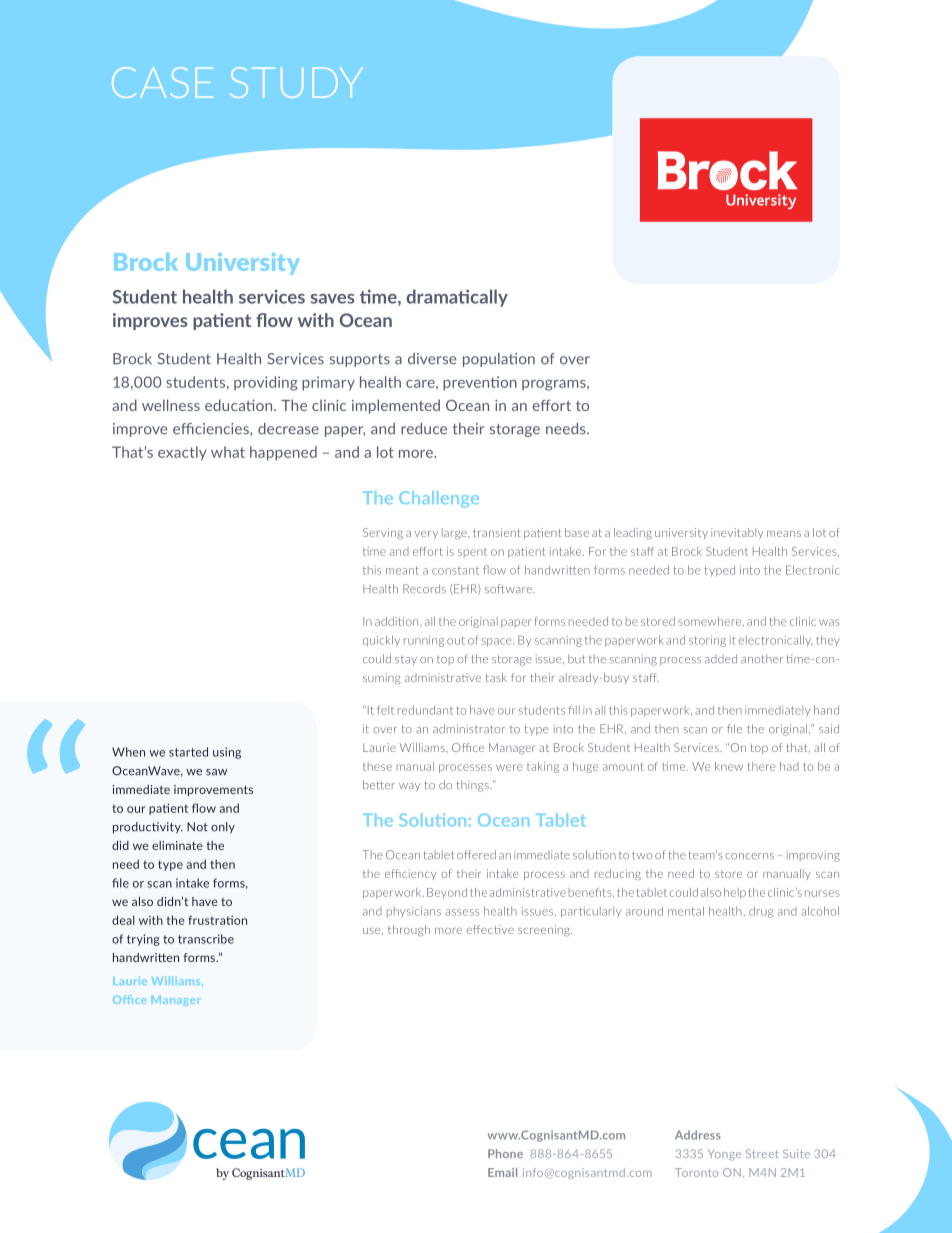 The height and width of the document is (1233, 952). What do you see at coordinates (457, 298) in the document?
I see `dramatically` at bounding box center [457, 298].
